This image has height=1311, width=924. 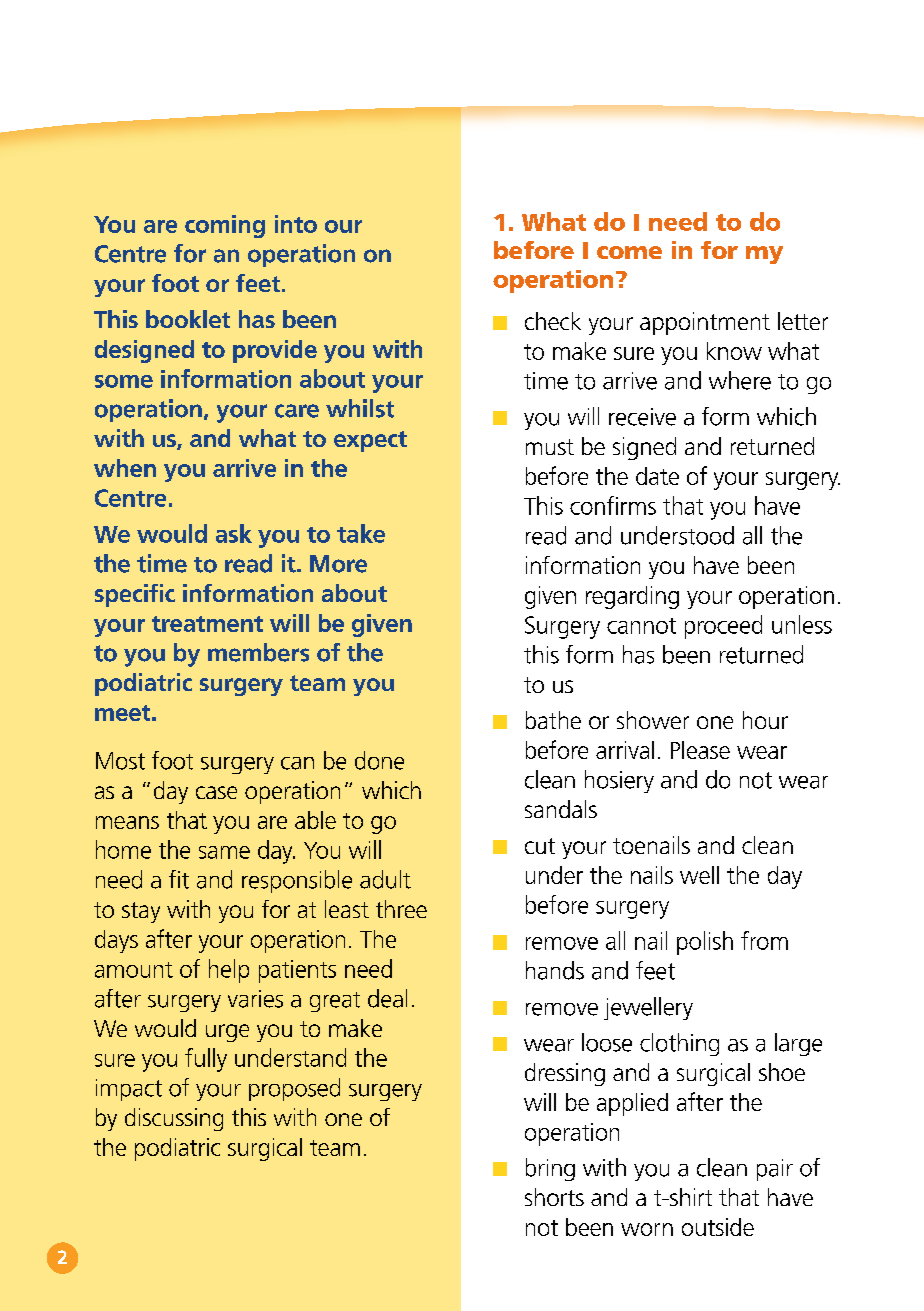 I want to click on Most, so click(x=120, y=761).
